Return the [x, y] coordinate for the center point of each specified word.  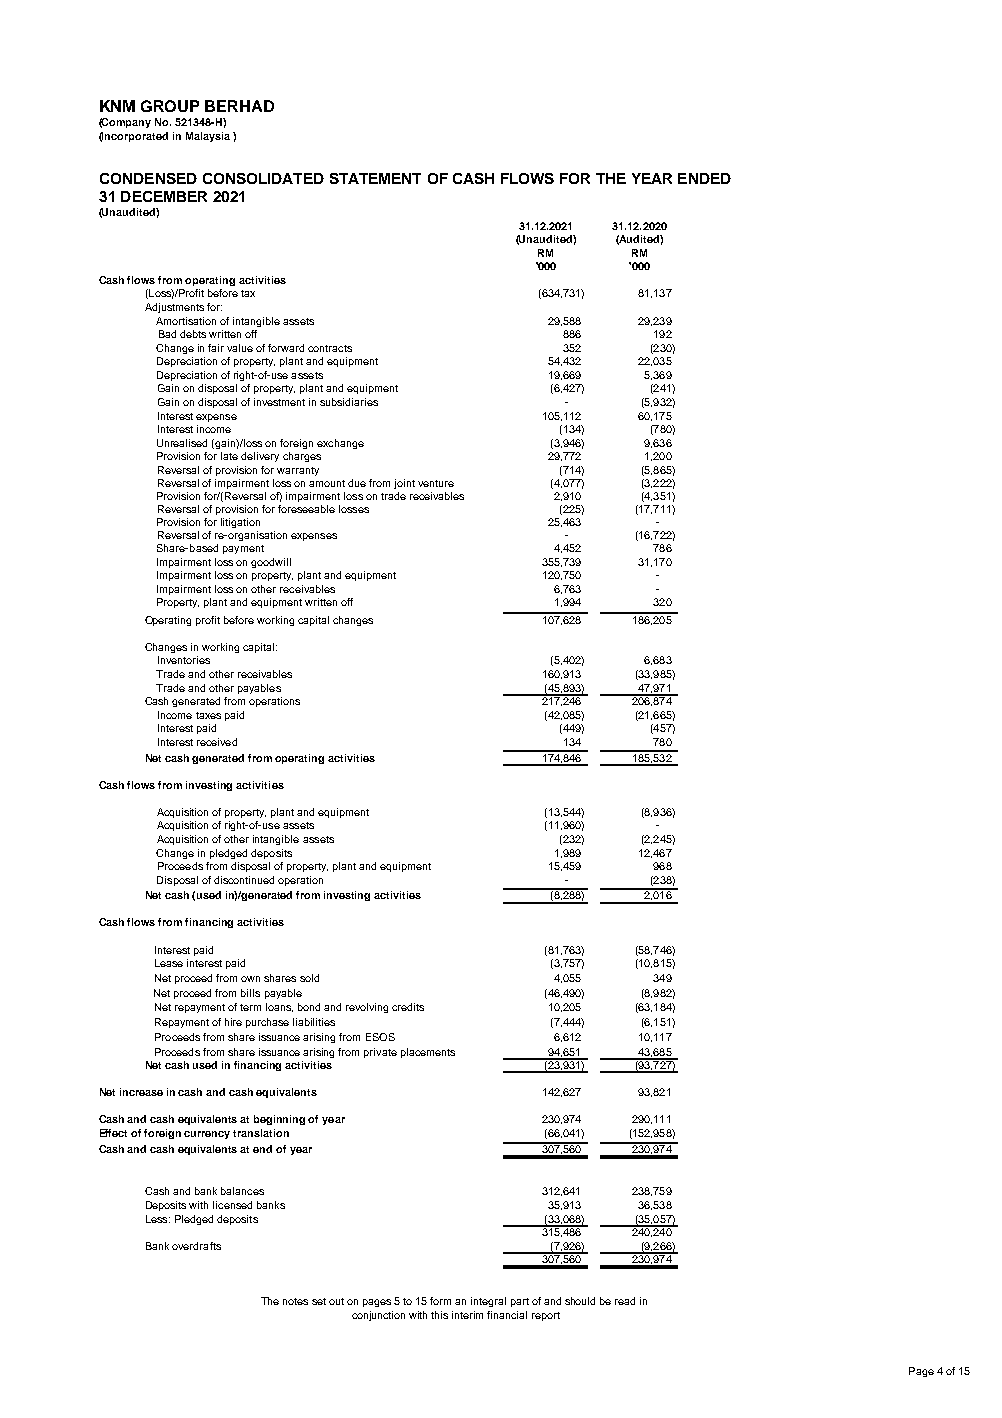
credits [408, 1007]
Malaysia [208, 137]
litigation [240, 523]
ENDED [704, 178]
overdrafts [196, 1246]
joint [404, 484]
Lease [169, 963]
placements [428, 1053]
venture [436, 483]
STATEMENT [375, 178]
